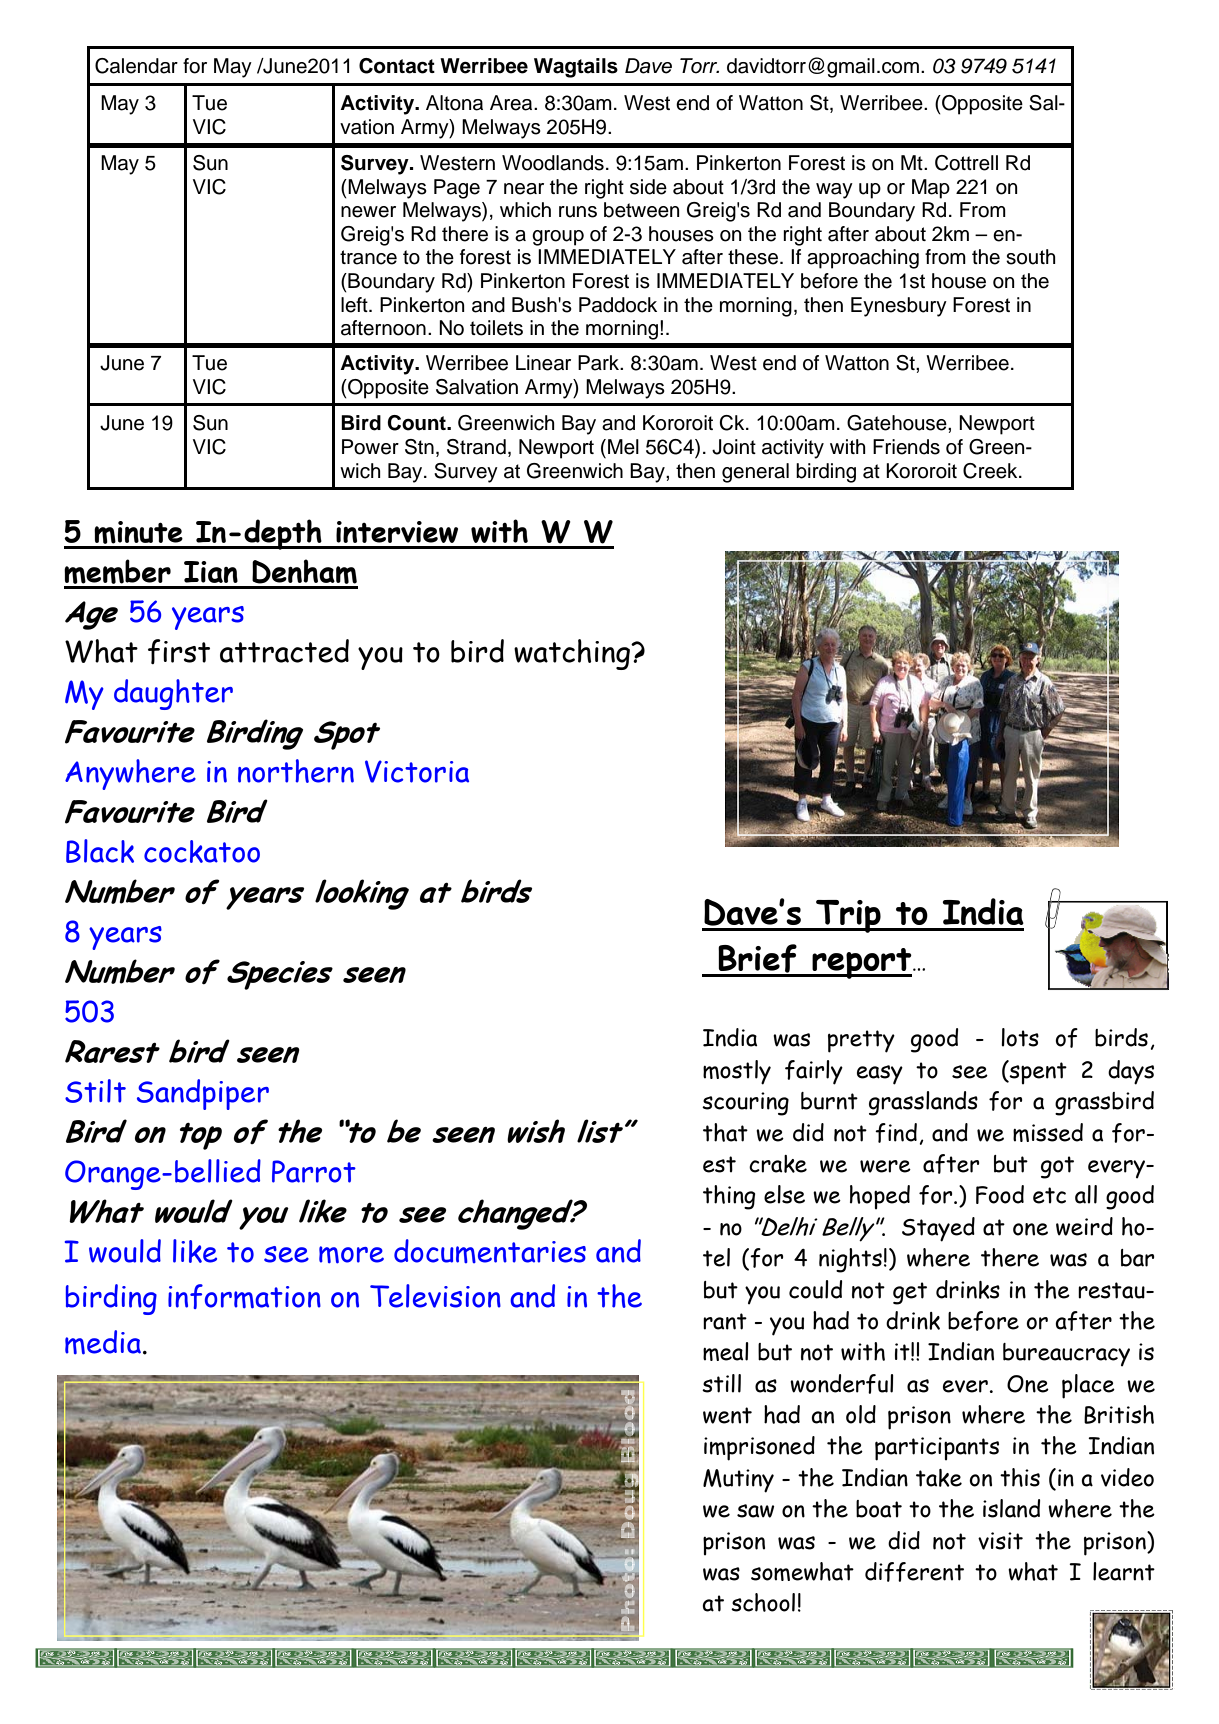  Describe the element at coordinates (553, 163) in the screenshot. I see `Woodlands` at that location.
